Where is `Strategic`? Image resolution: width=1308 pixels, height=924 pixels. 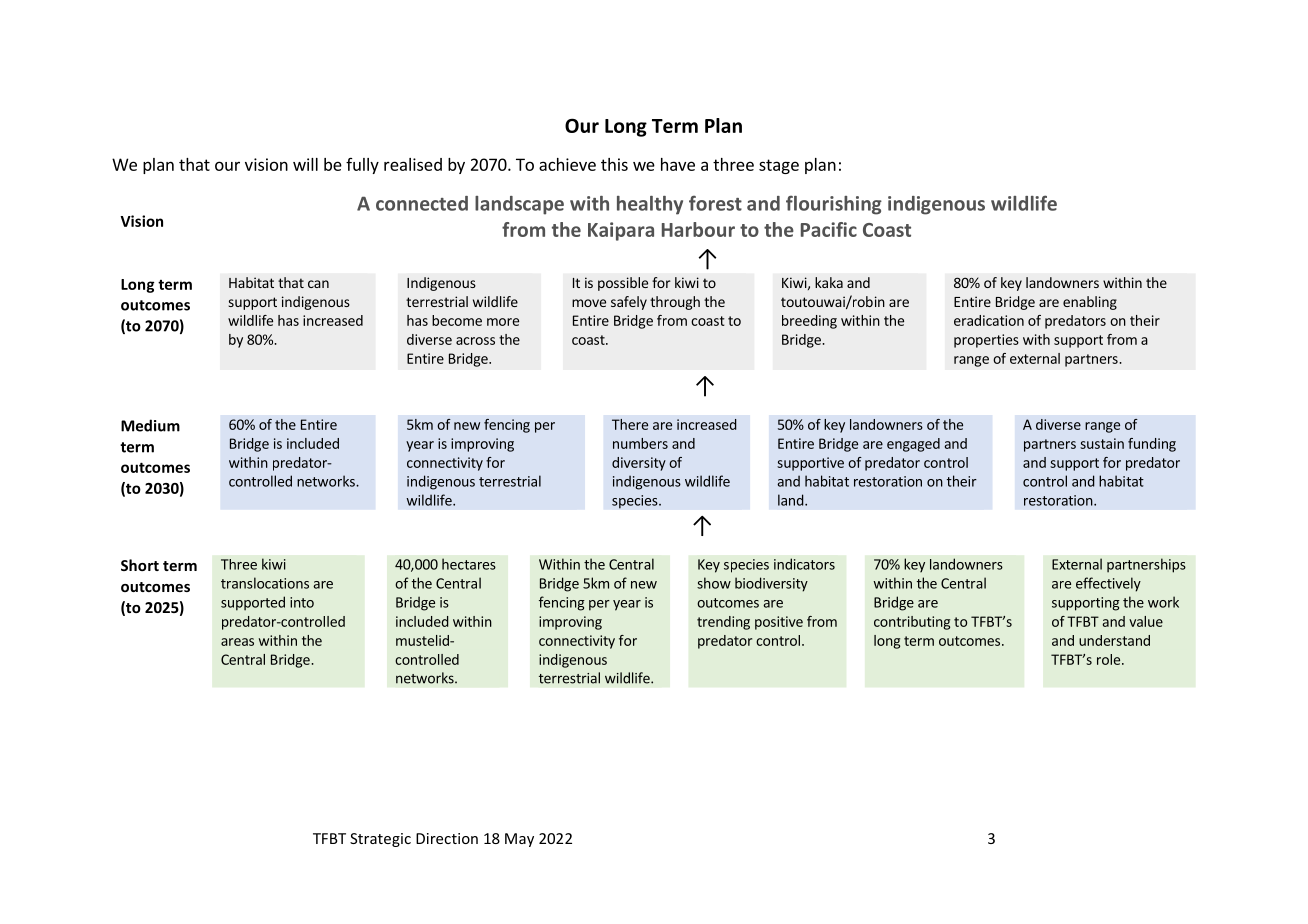 Strategic is located at coordinates (380, 840).
